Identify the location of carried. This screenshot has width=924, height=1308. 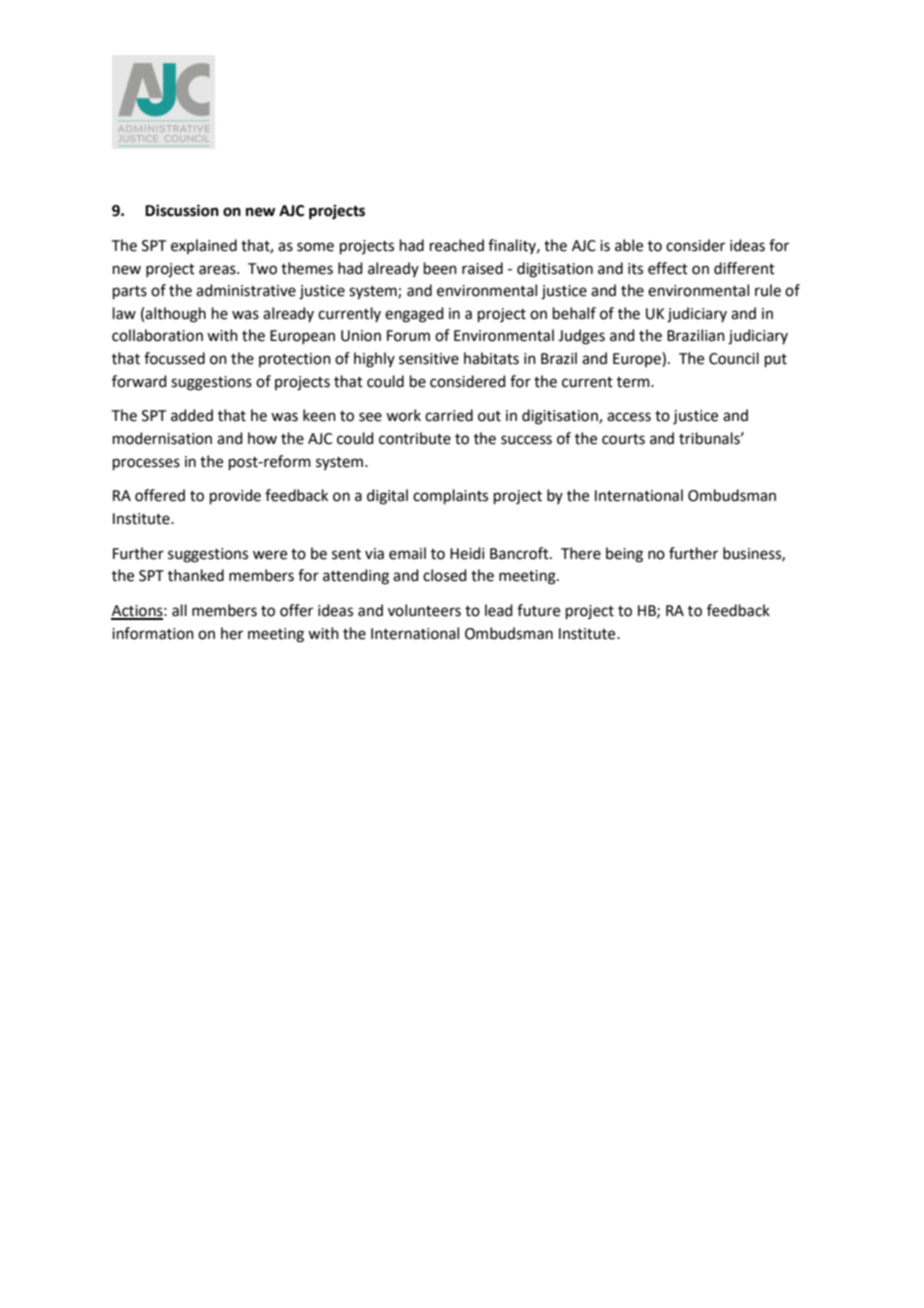
(449, 415).
